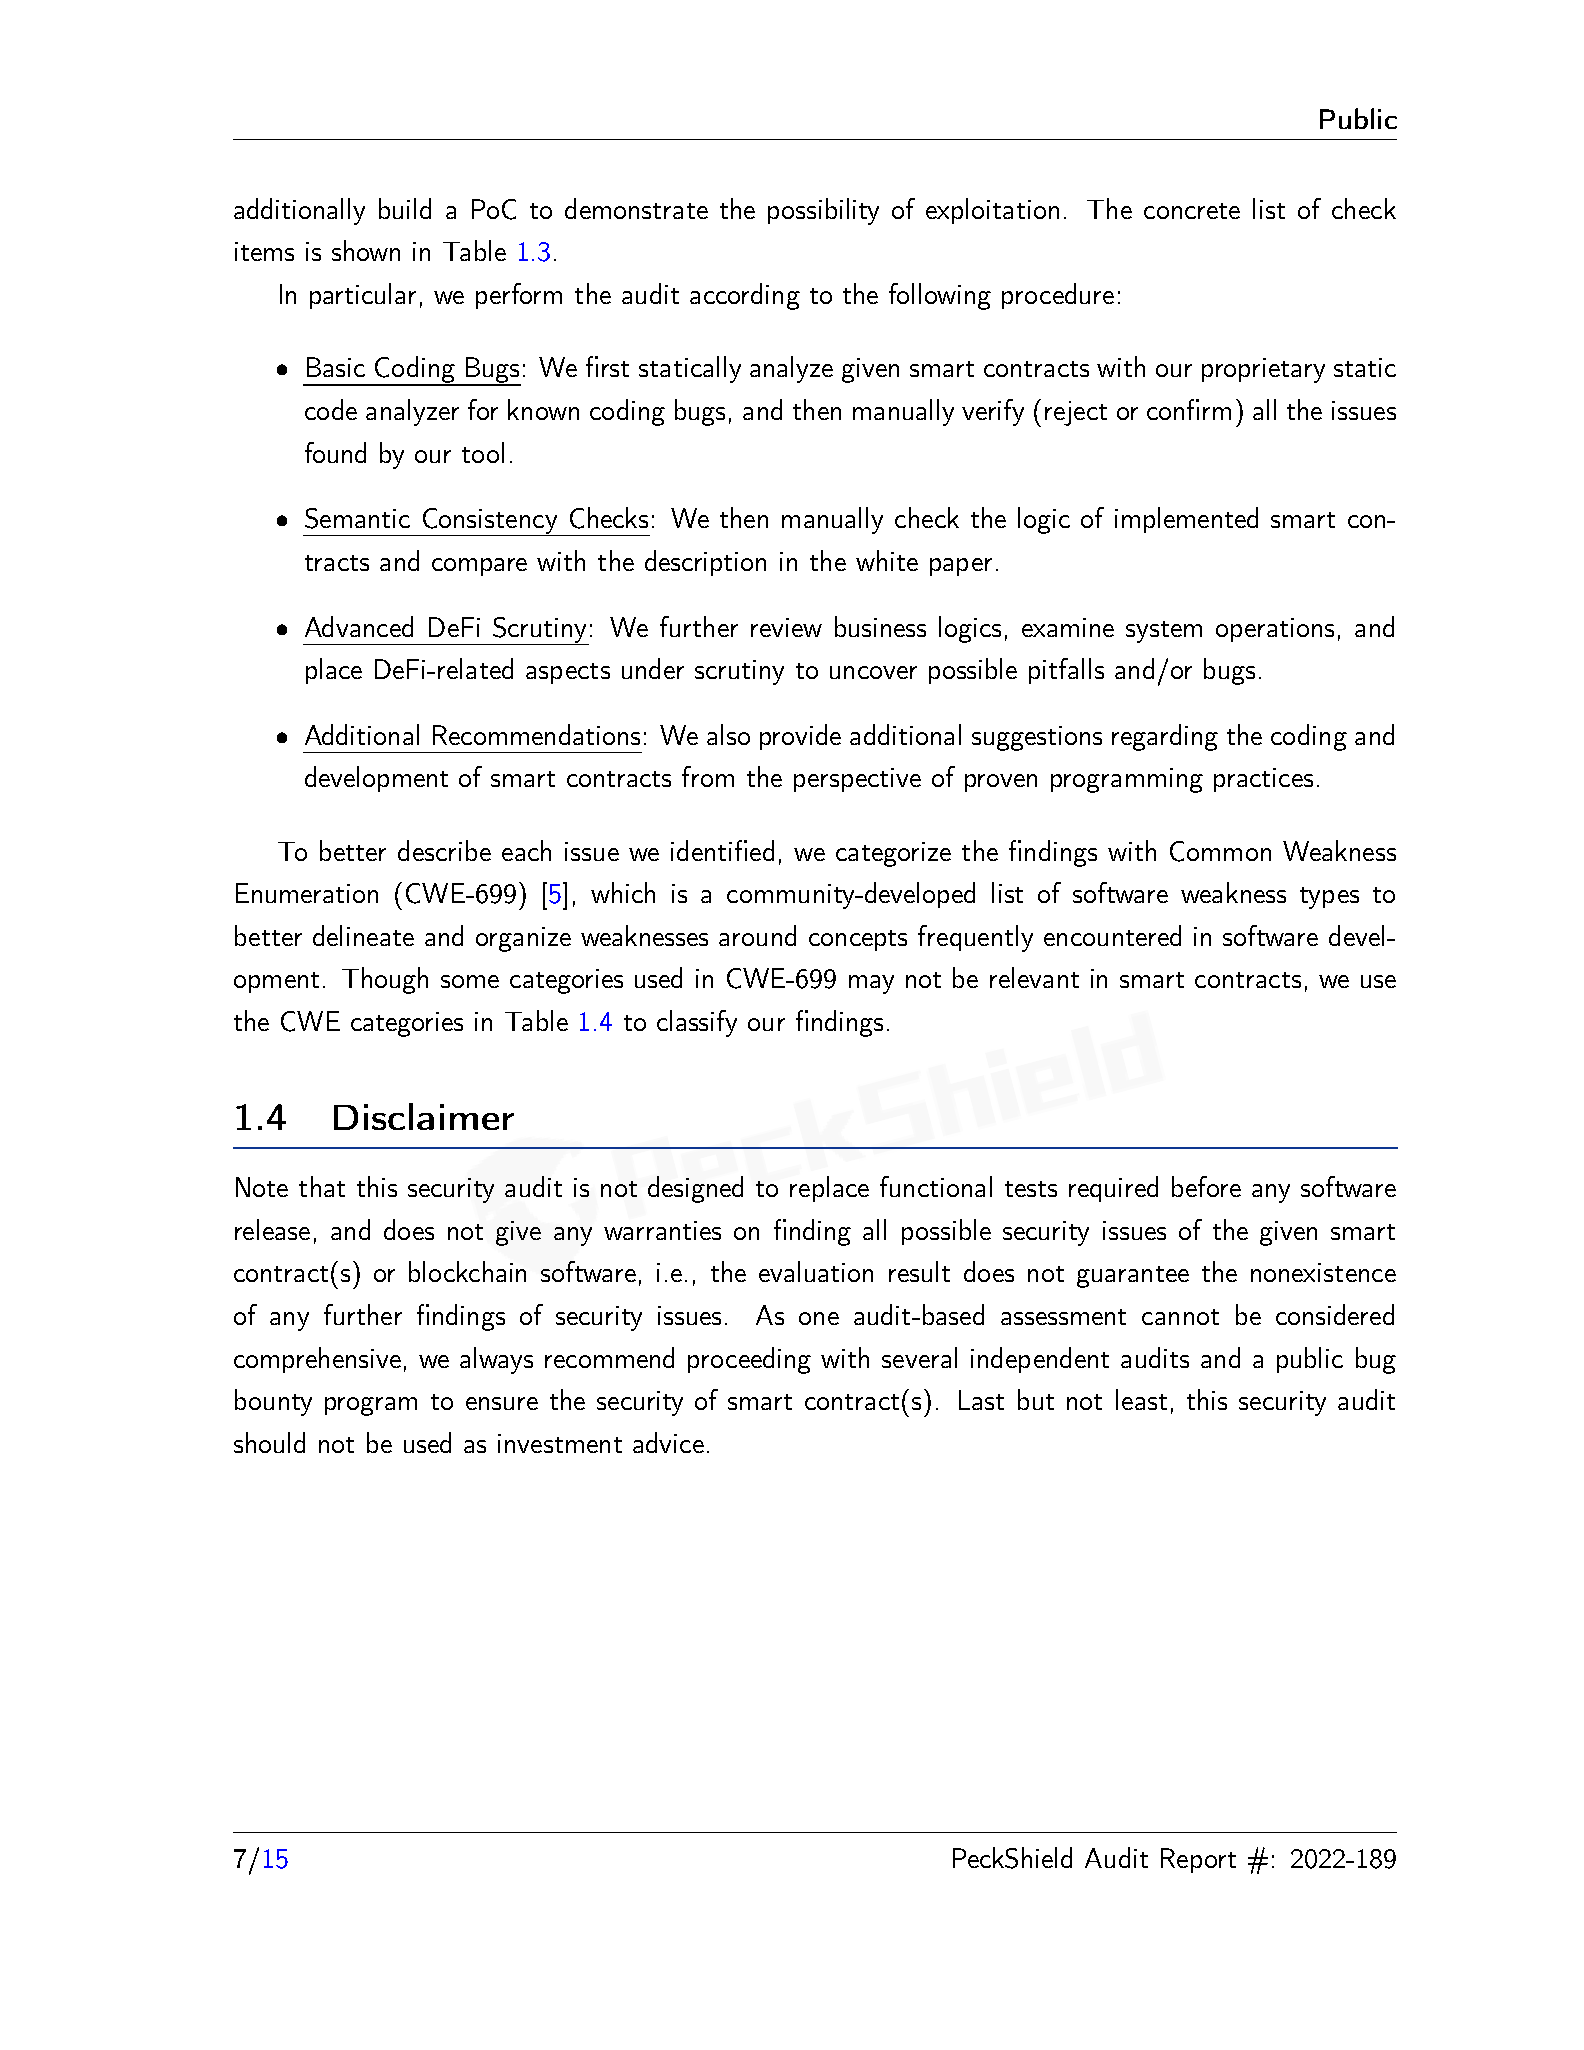  What do you see at coordinates (816, 1271) in the screenshot?
I see `evaluation` at bounding box center [816, 1271].
